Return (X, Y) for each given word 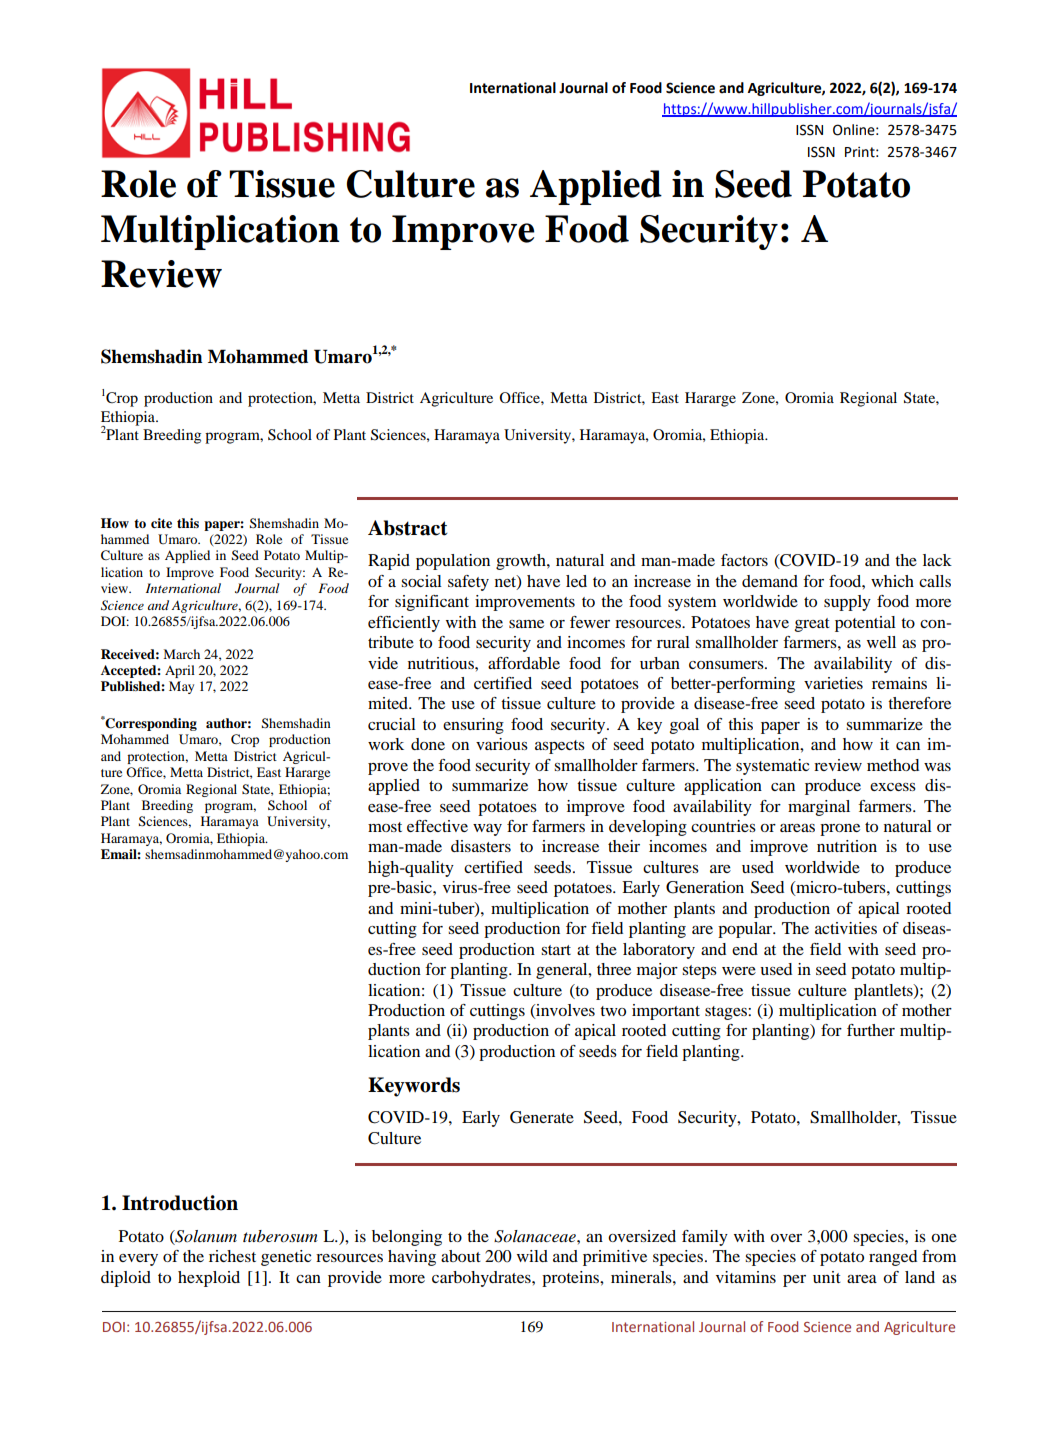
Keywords (414, 1087)
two (613, 1011)
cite (161, 523)
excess (893, 787)
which (892, 581)
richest (232, 1256)
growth (522, 562)
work (386, 744)
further (871, 1030)
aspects (560, 747)
